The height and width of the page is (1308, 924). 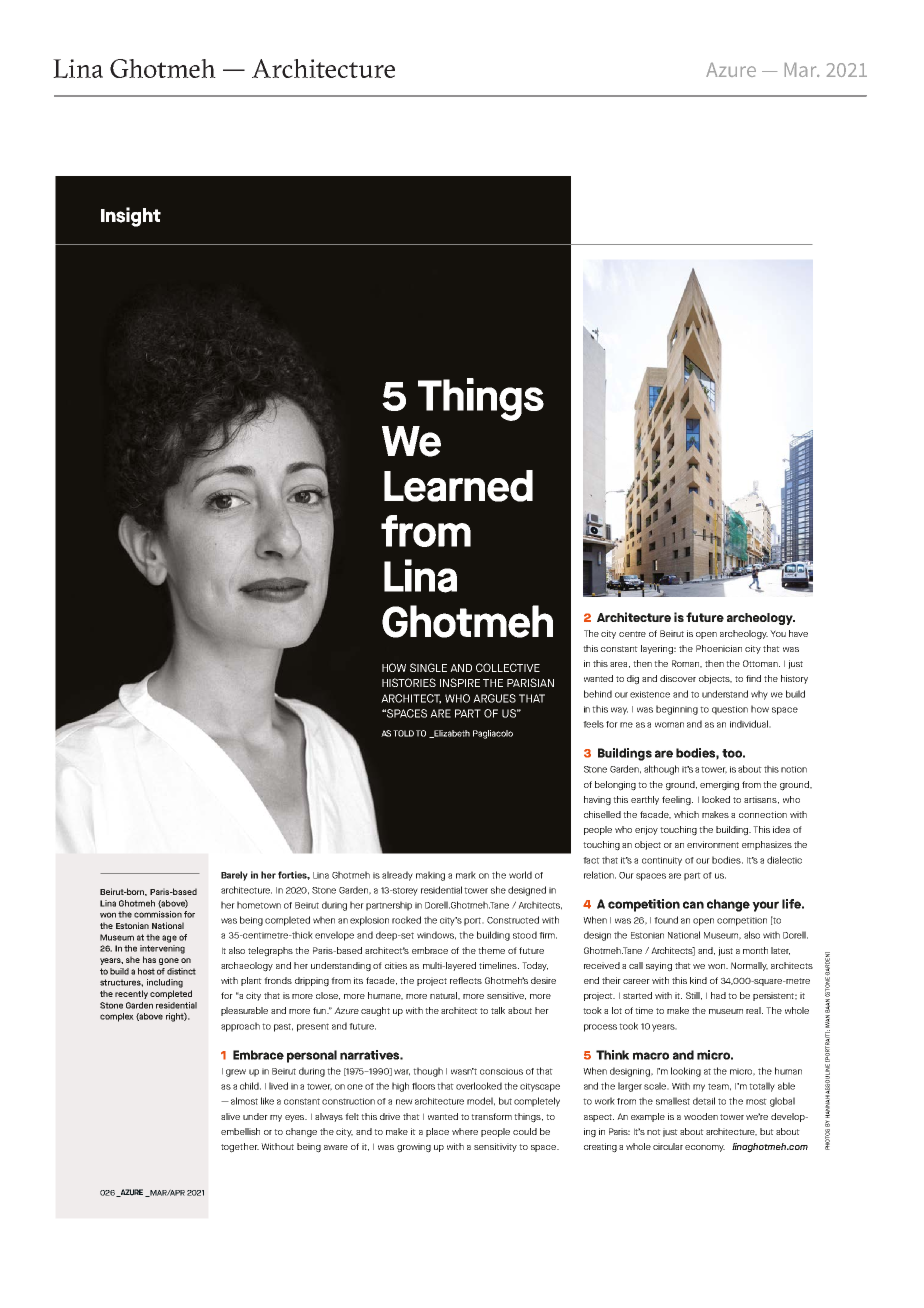 I want to click on wooden, so click(x=701, y=1116).
